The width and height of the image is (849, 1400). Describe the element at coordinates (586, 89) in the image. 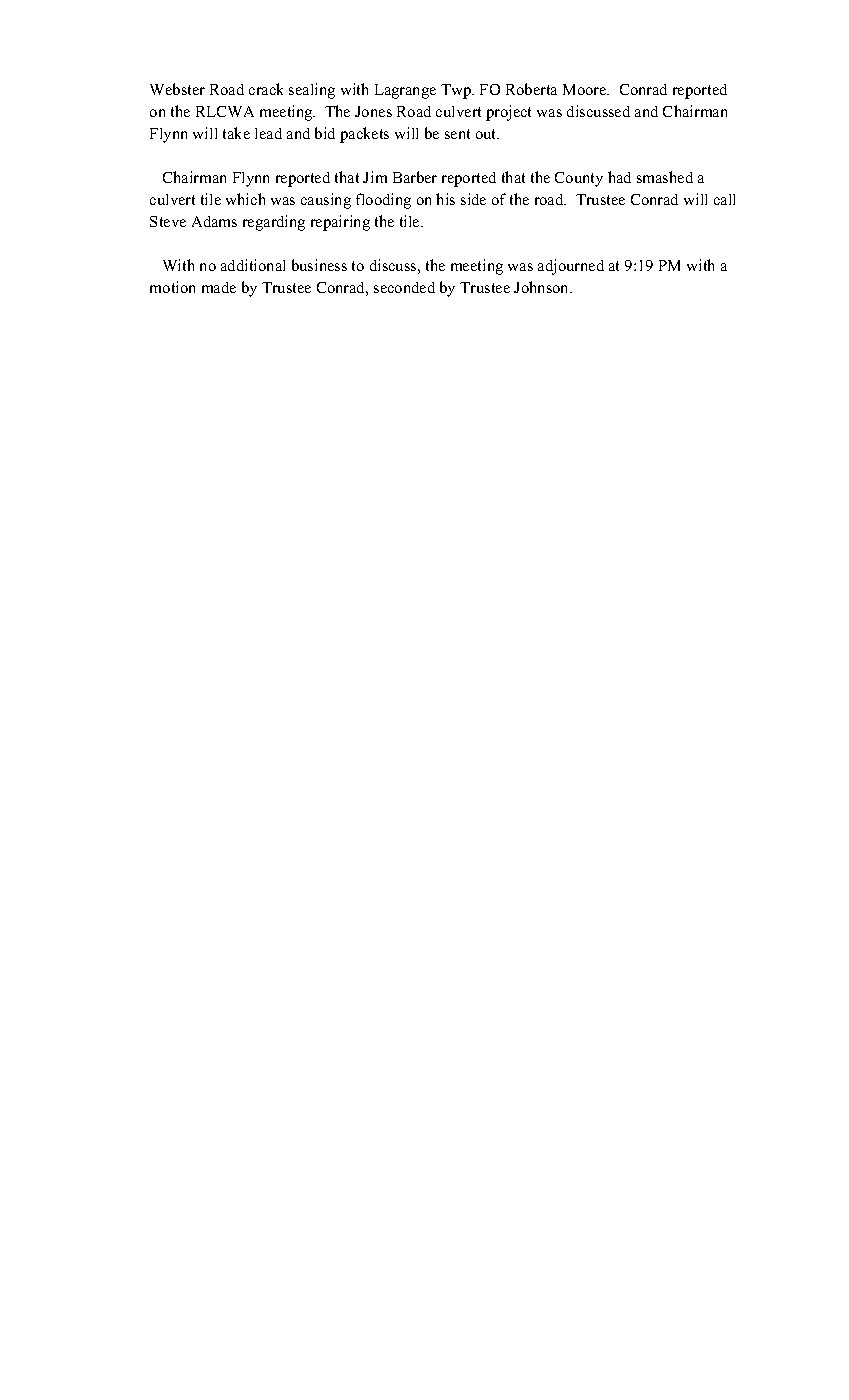

I see `Moore` at that location.
